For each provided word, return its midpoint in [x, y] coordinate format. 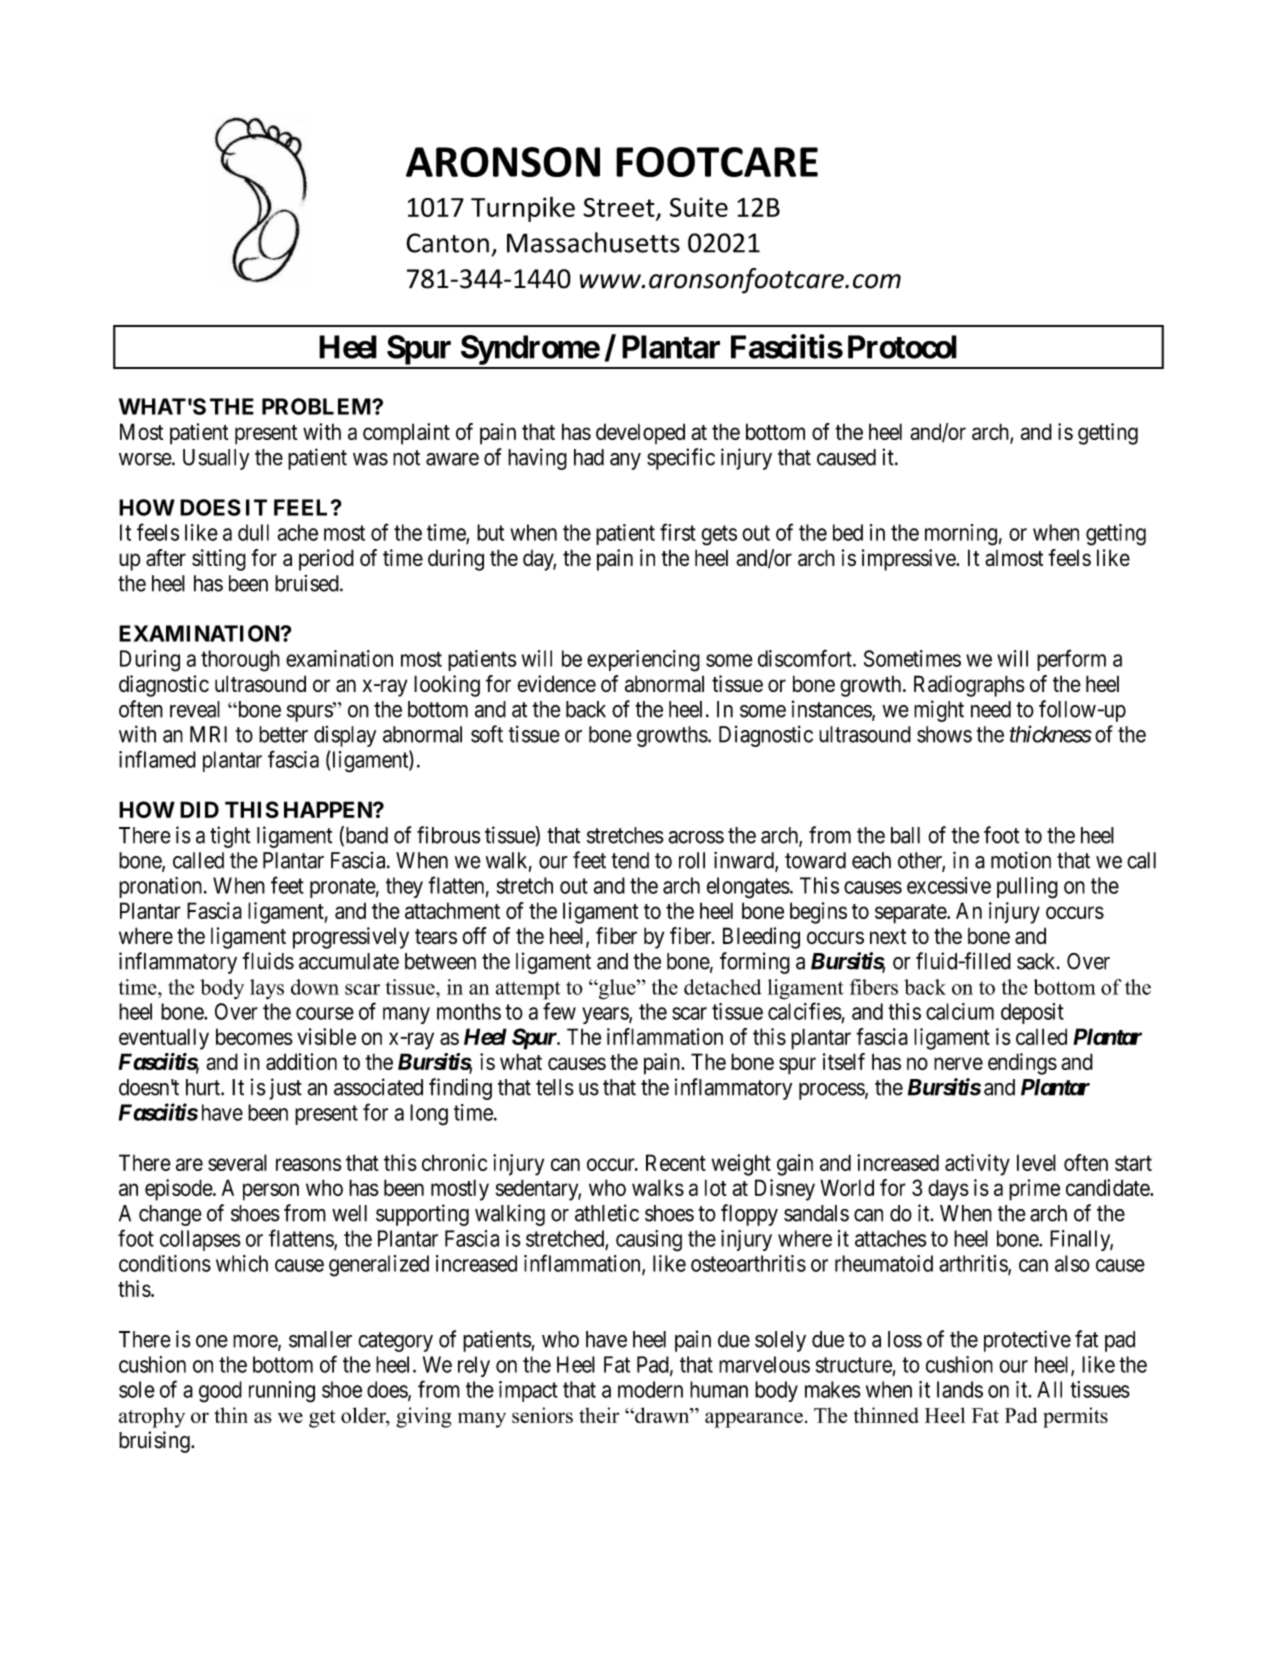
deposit [1032, 1013]
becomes [254, 1036]
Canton [447, 243]
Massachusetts [593, 242]
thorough [240, 661]
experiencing [643, 661]
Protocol [902, 347]
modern [650, 1389]
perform [1071, 660]
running [282, 1392]
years [606, 1015]
